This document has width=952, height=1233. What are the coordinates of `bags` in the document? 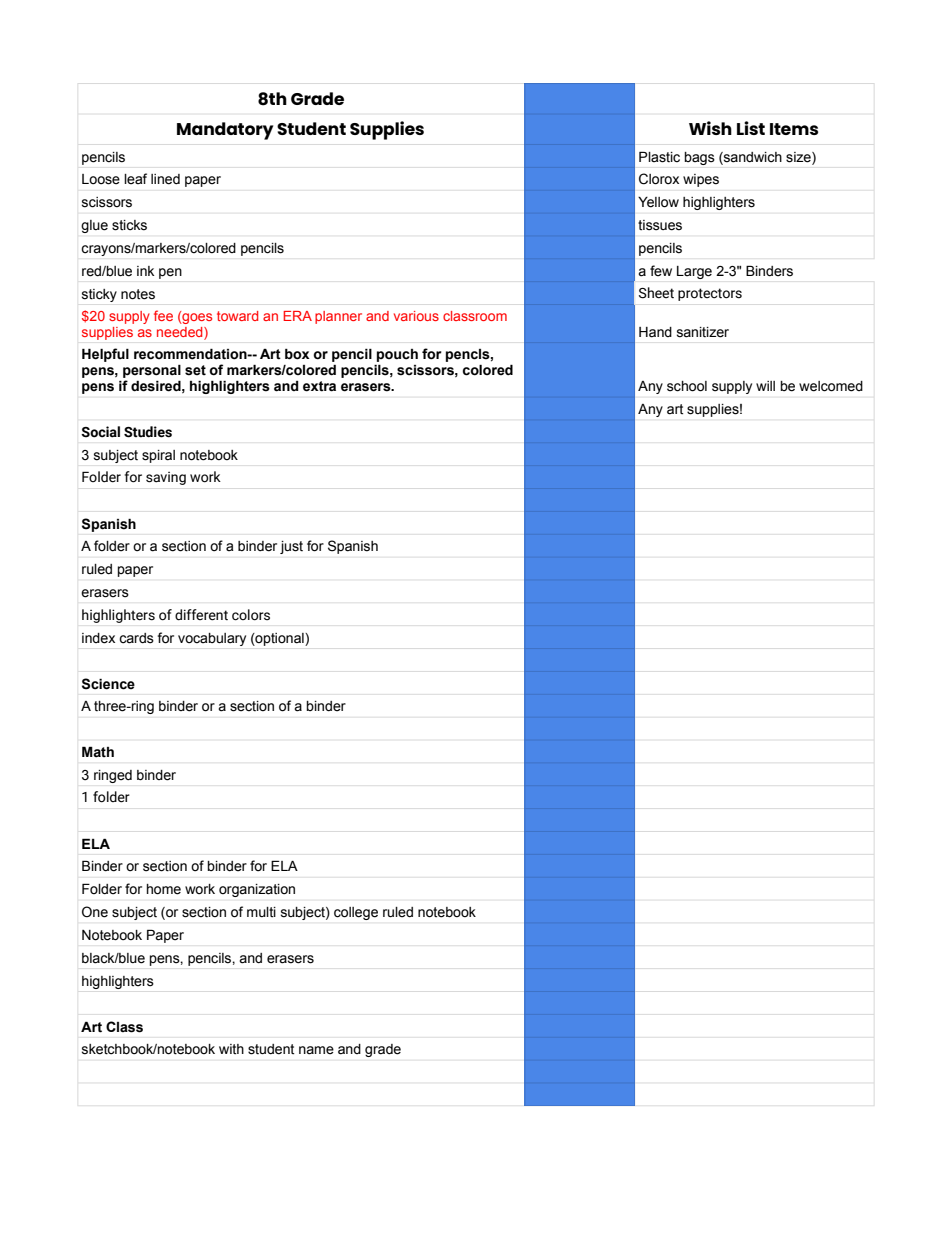 It's located at (699, 158).
